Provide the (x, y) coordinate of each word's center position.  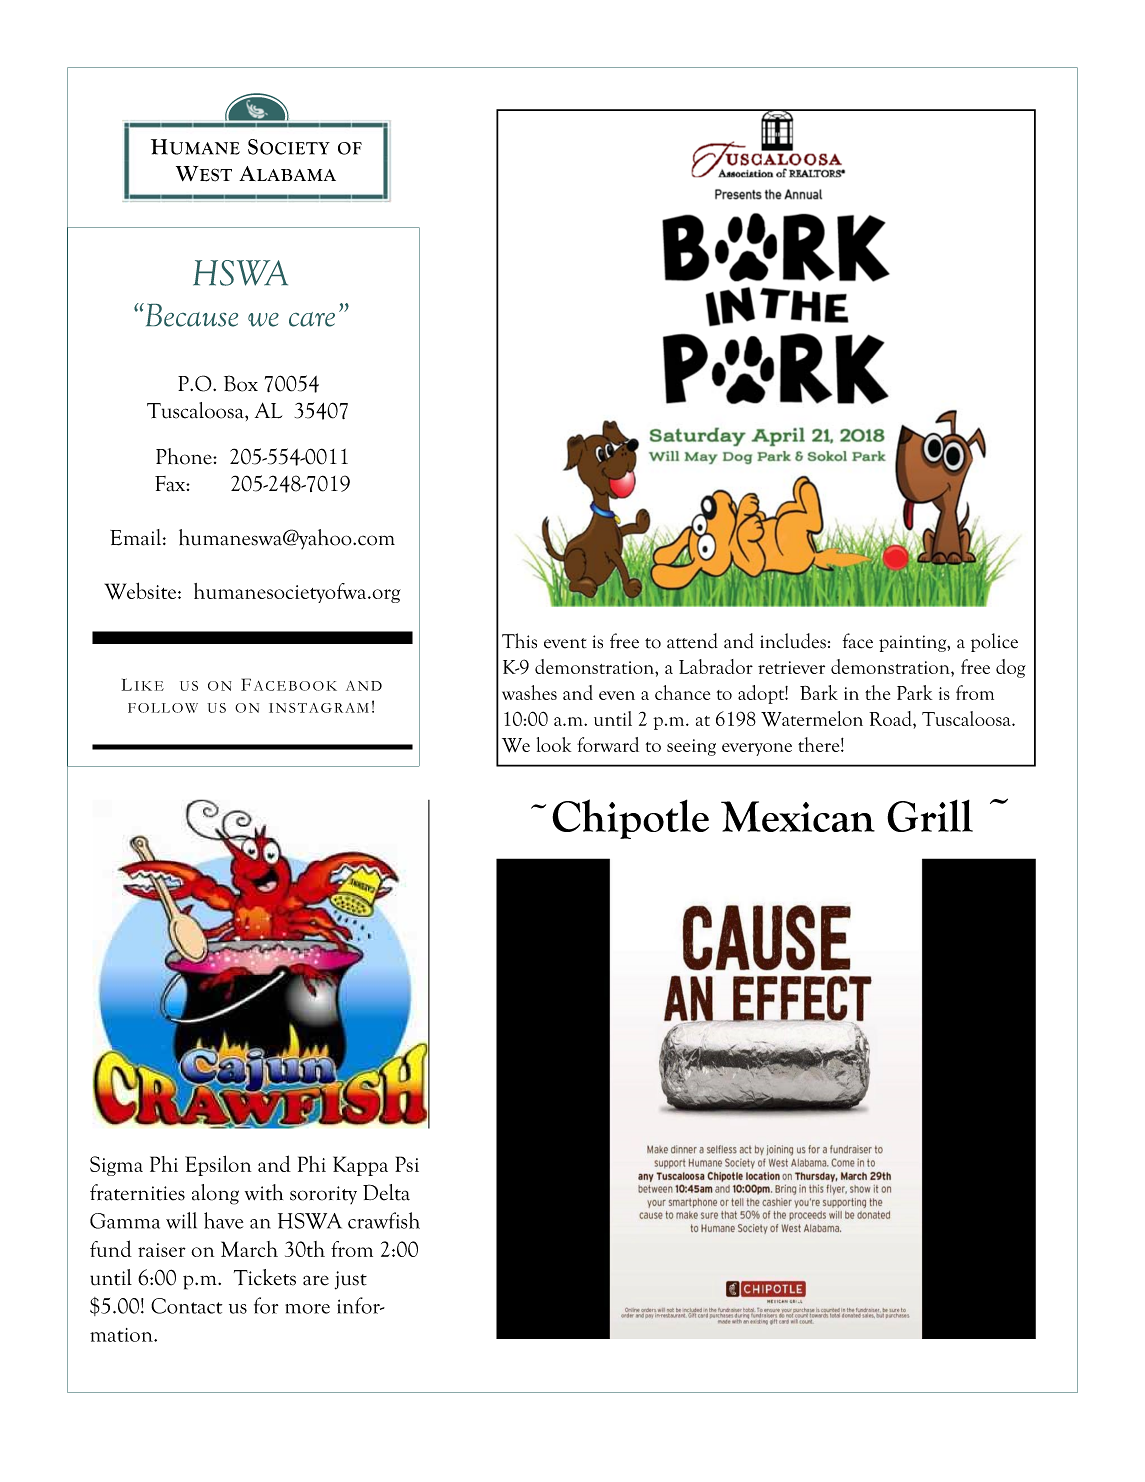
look (554, 744)
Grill (930, 815)
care (312, 319)
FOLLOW (163, 708)
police (994, 642)
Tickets (265, 1277)
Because (190, 315)
